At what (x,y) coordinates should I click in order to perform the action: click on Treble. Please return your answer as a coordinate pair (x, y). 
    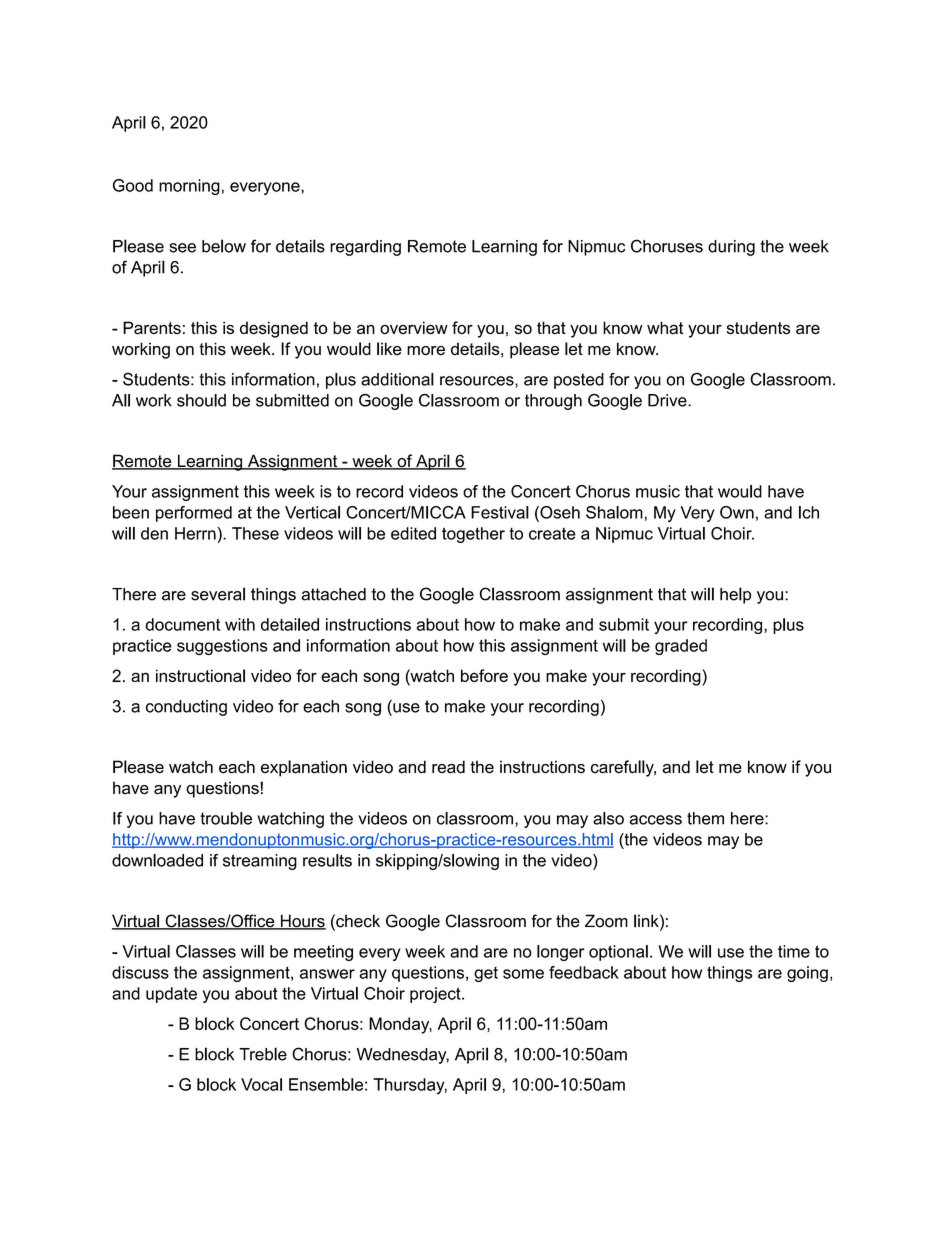
    Looking at the image, I should click on (263, 1054).
